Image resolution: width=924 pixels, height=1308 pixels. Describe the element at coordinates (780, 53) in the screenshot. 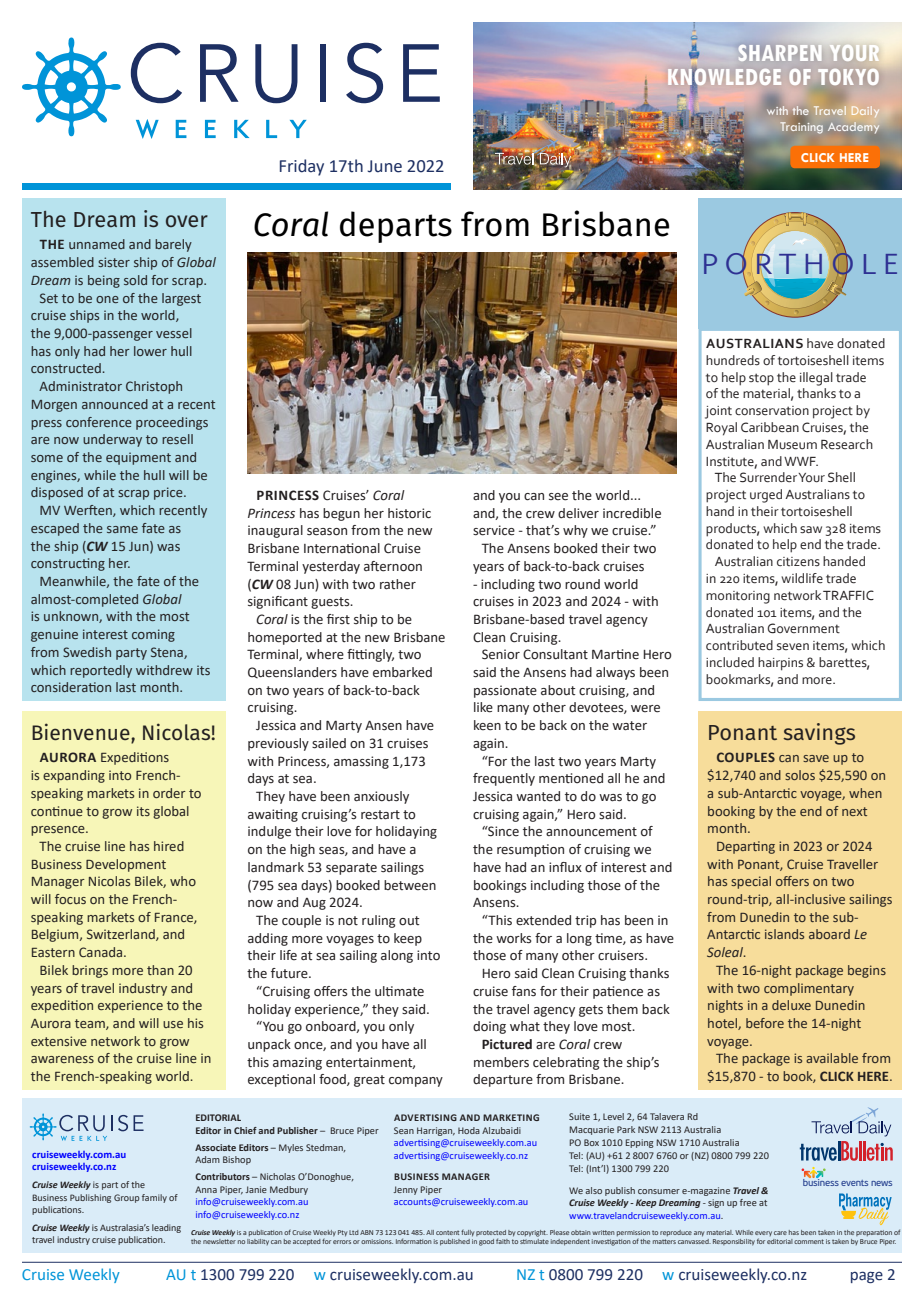

I see `SHARPEN` at that location.
